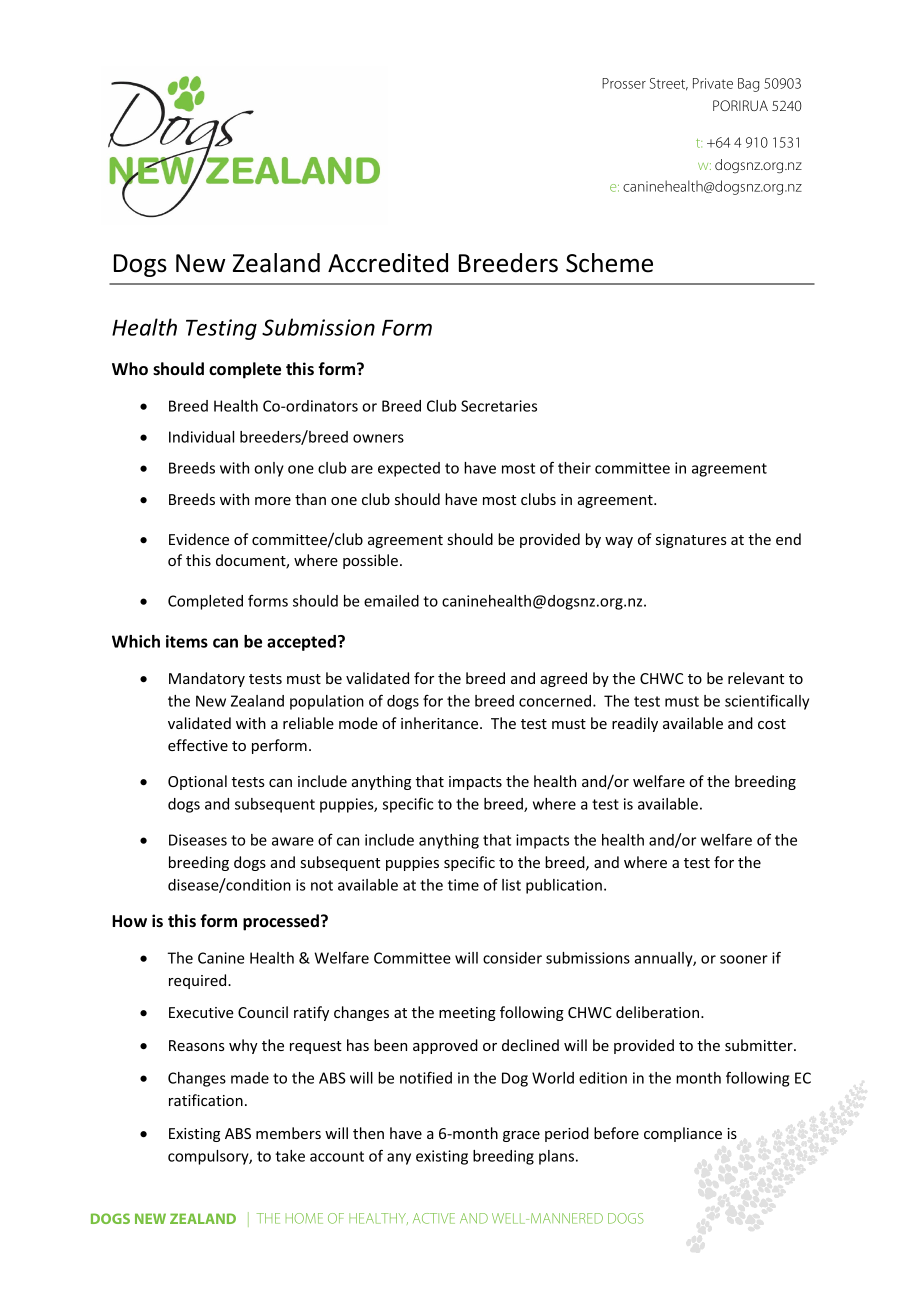 The width and height of the screenshot is (924, 1308). What do you see at coordinates (290, 1156) in the screenshot?
I see `take` at bounding box center [290, 1156].
